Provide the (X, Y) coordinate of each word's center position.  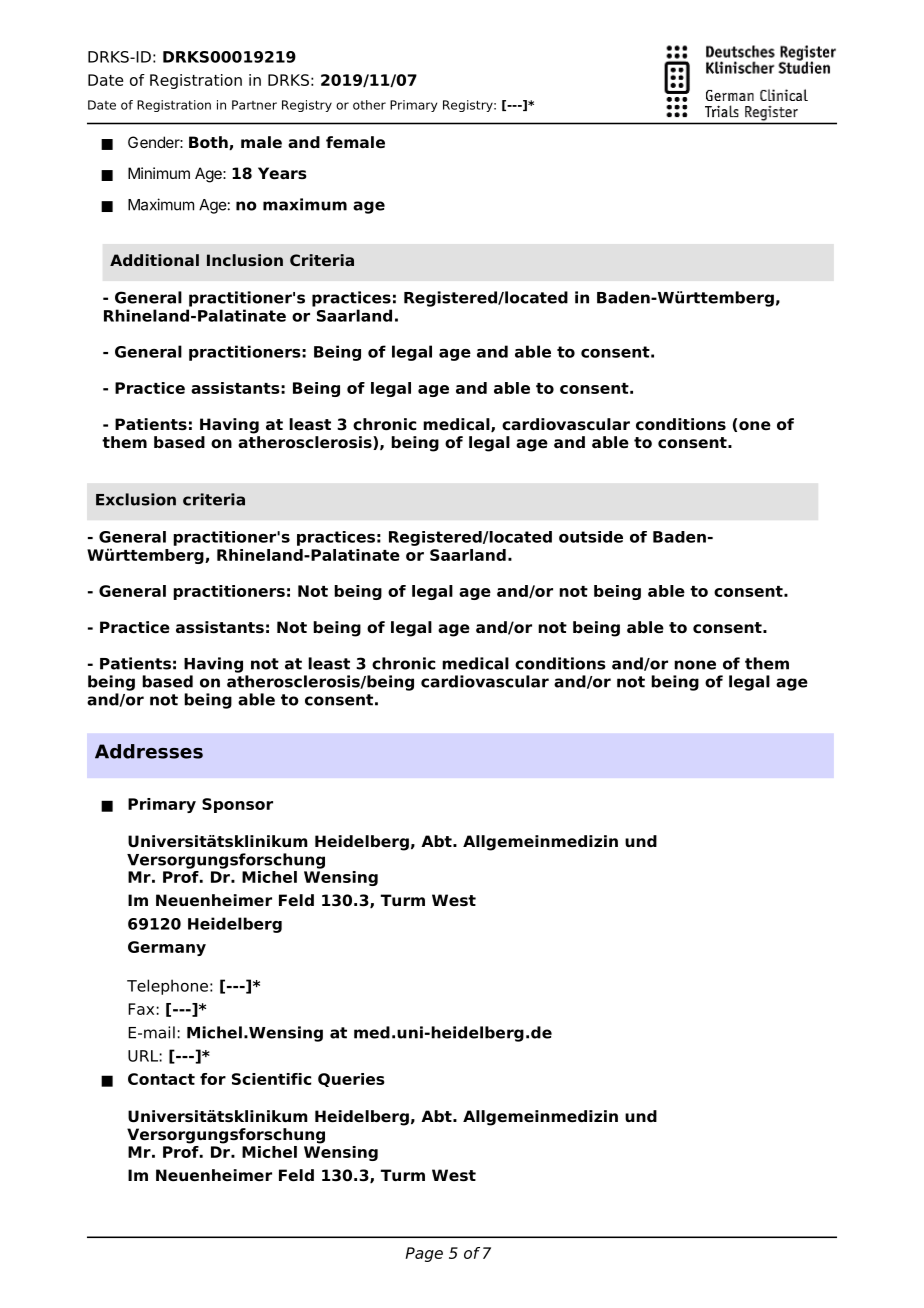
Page (424, 1254)
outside (591, 537)
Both (209, 143)
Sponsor (237, 805)
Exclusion (136, 499)
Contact (161, 1079)
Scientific (271, 1079)
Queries (351, 1080)
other (369, 105)
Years (282, 173)
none (695, 665)
